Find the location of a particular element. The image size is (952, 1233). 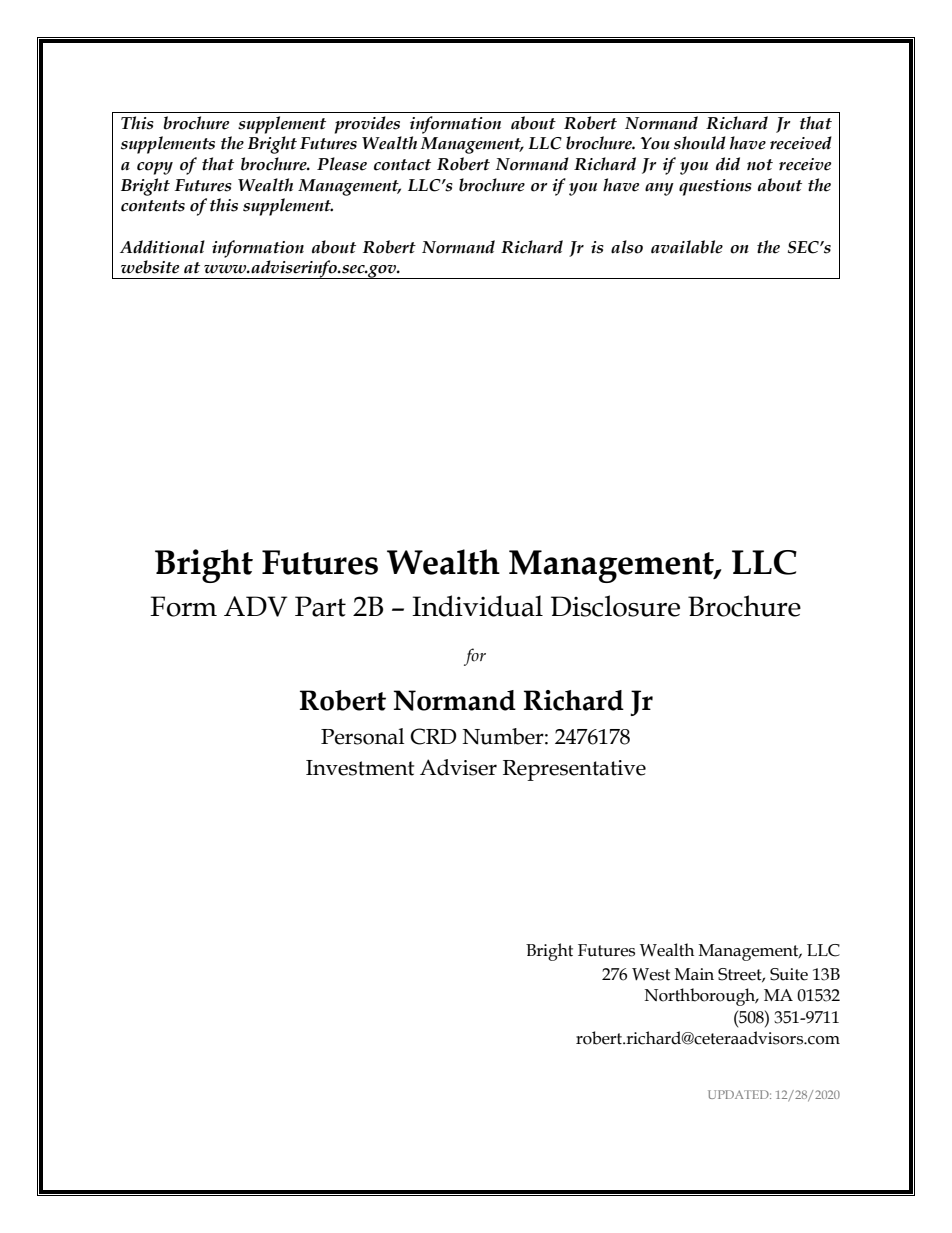

did is located at coordinates (728, 164).
